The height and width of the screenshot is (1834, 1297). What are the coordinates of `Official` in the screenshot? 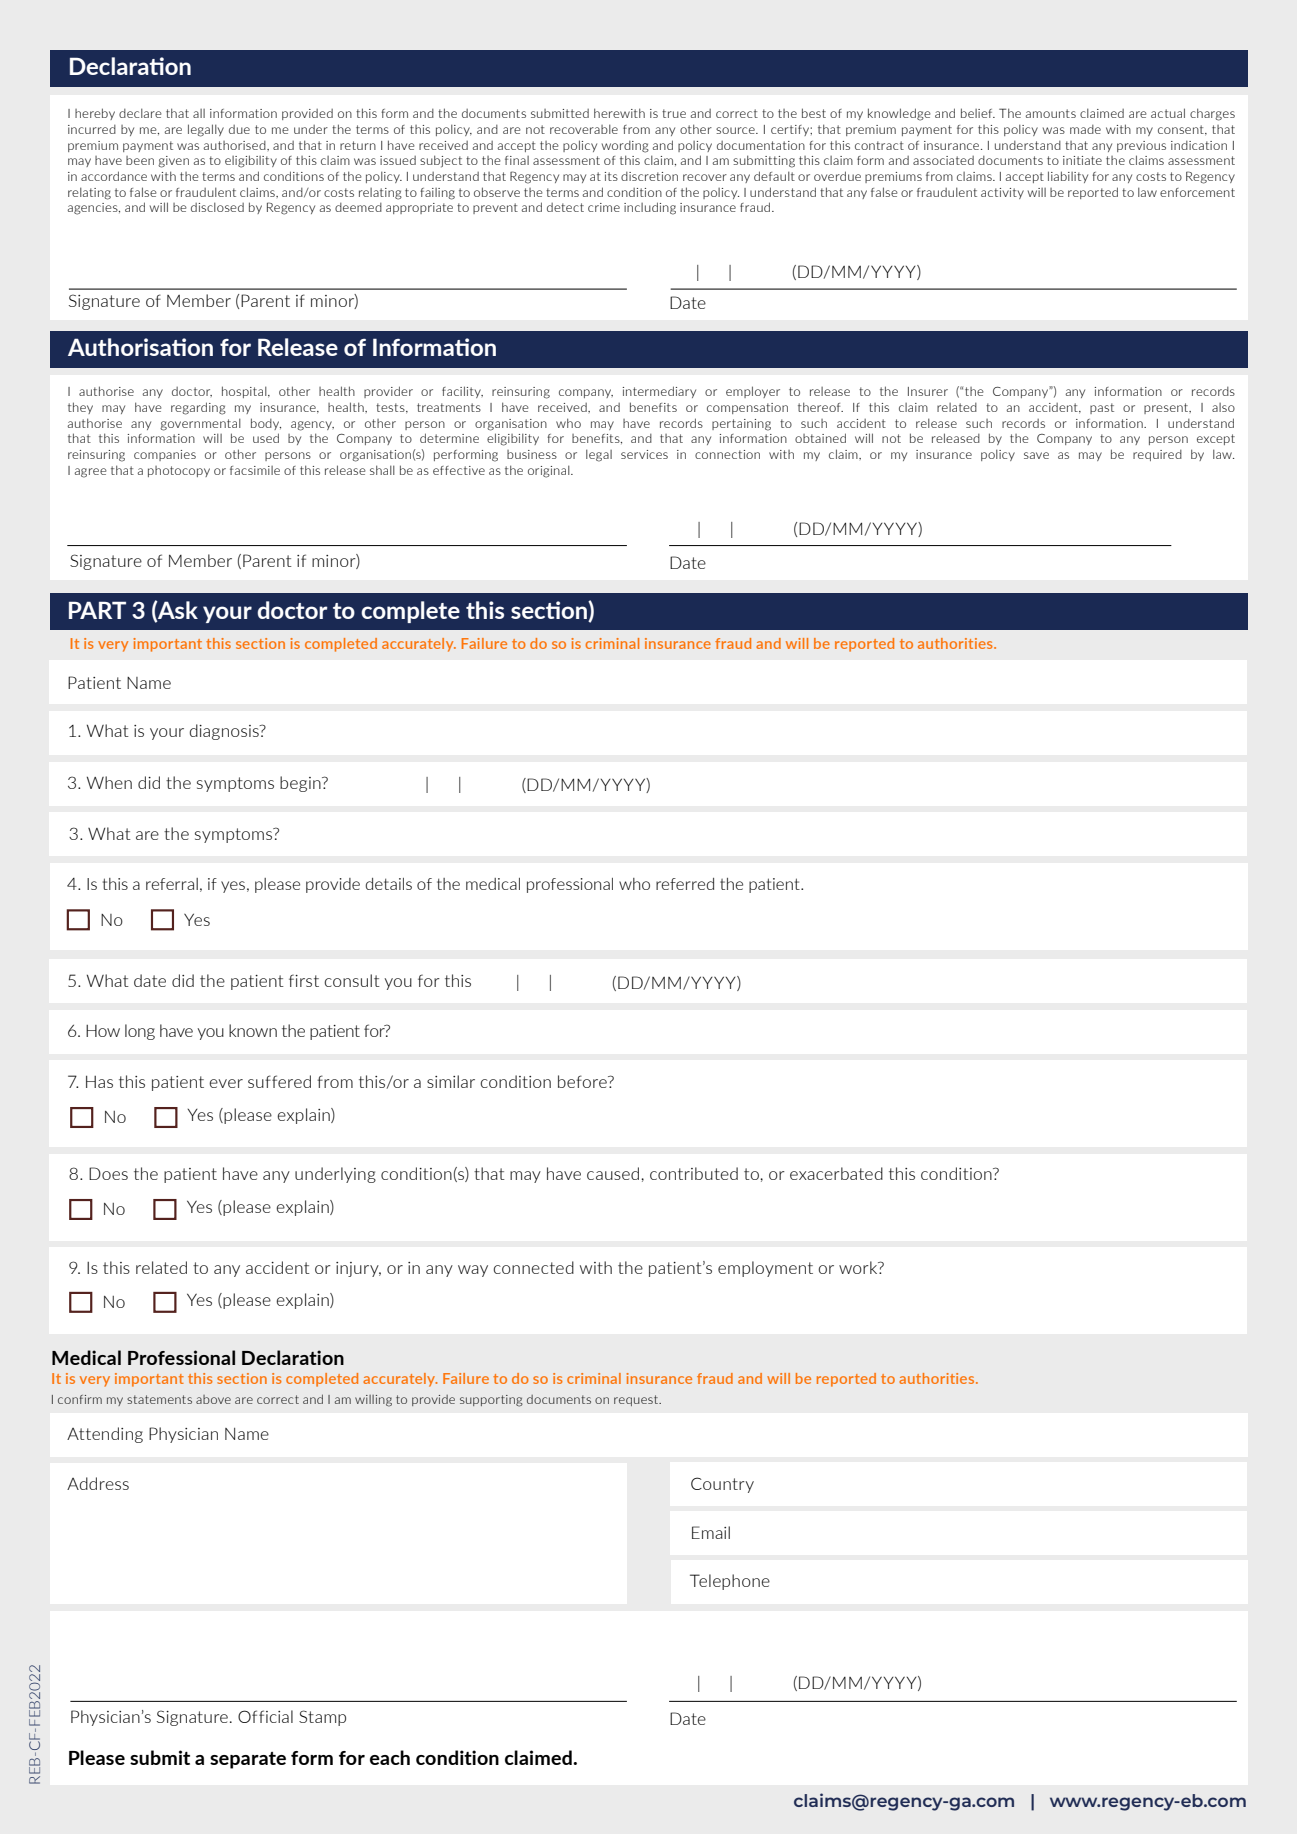 It's located at (265, 1716).
